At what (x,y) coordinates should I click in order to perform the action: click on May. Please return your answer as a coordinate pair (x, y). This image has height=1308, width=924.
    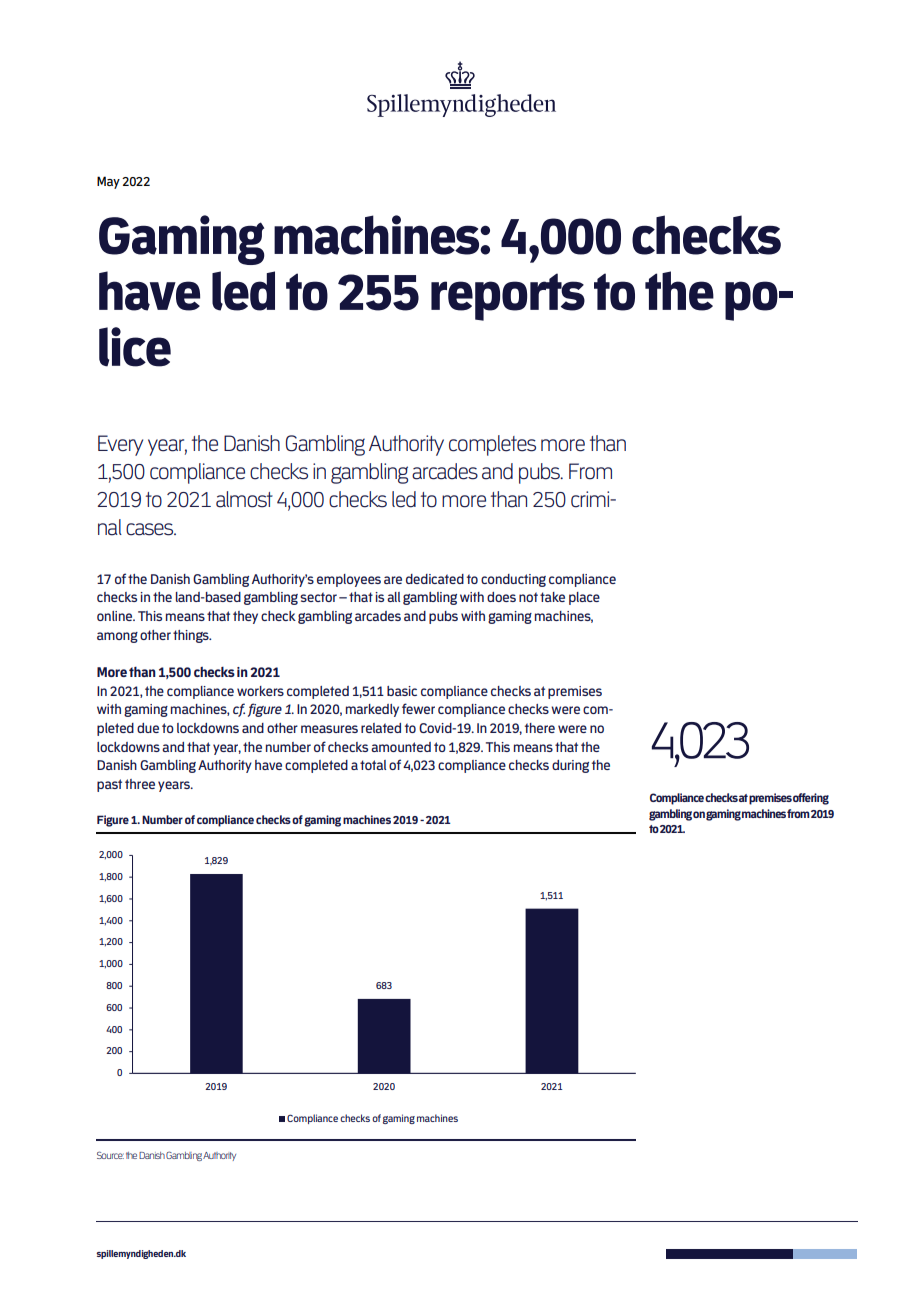
    Looking at the image, I should click on (108, 182).
